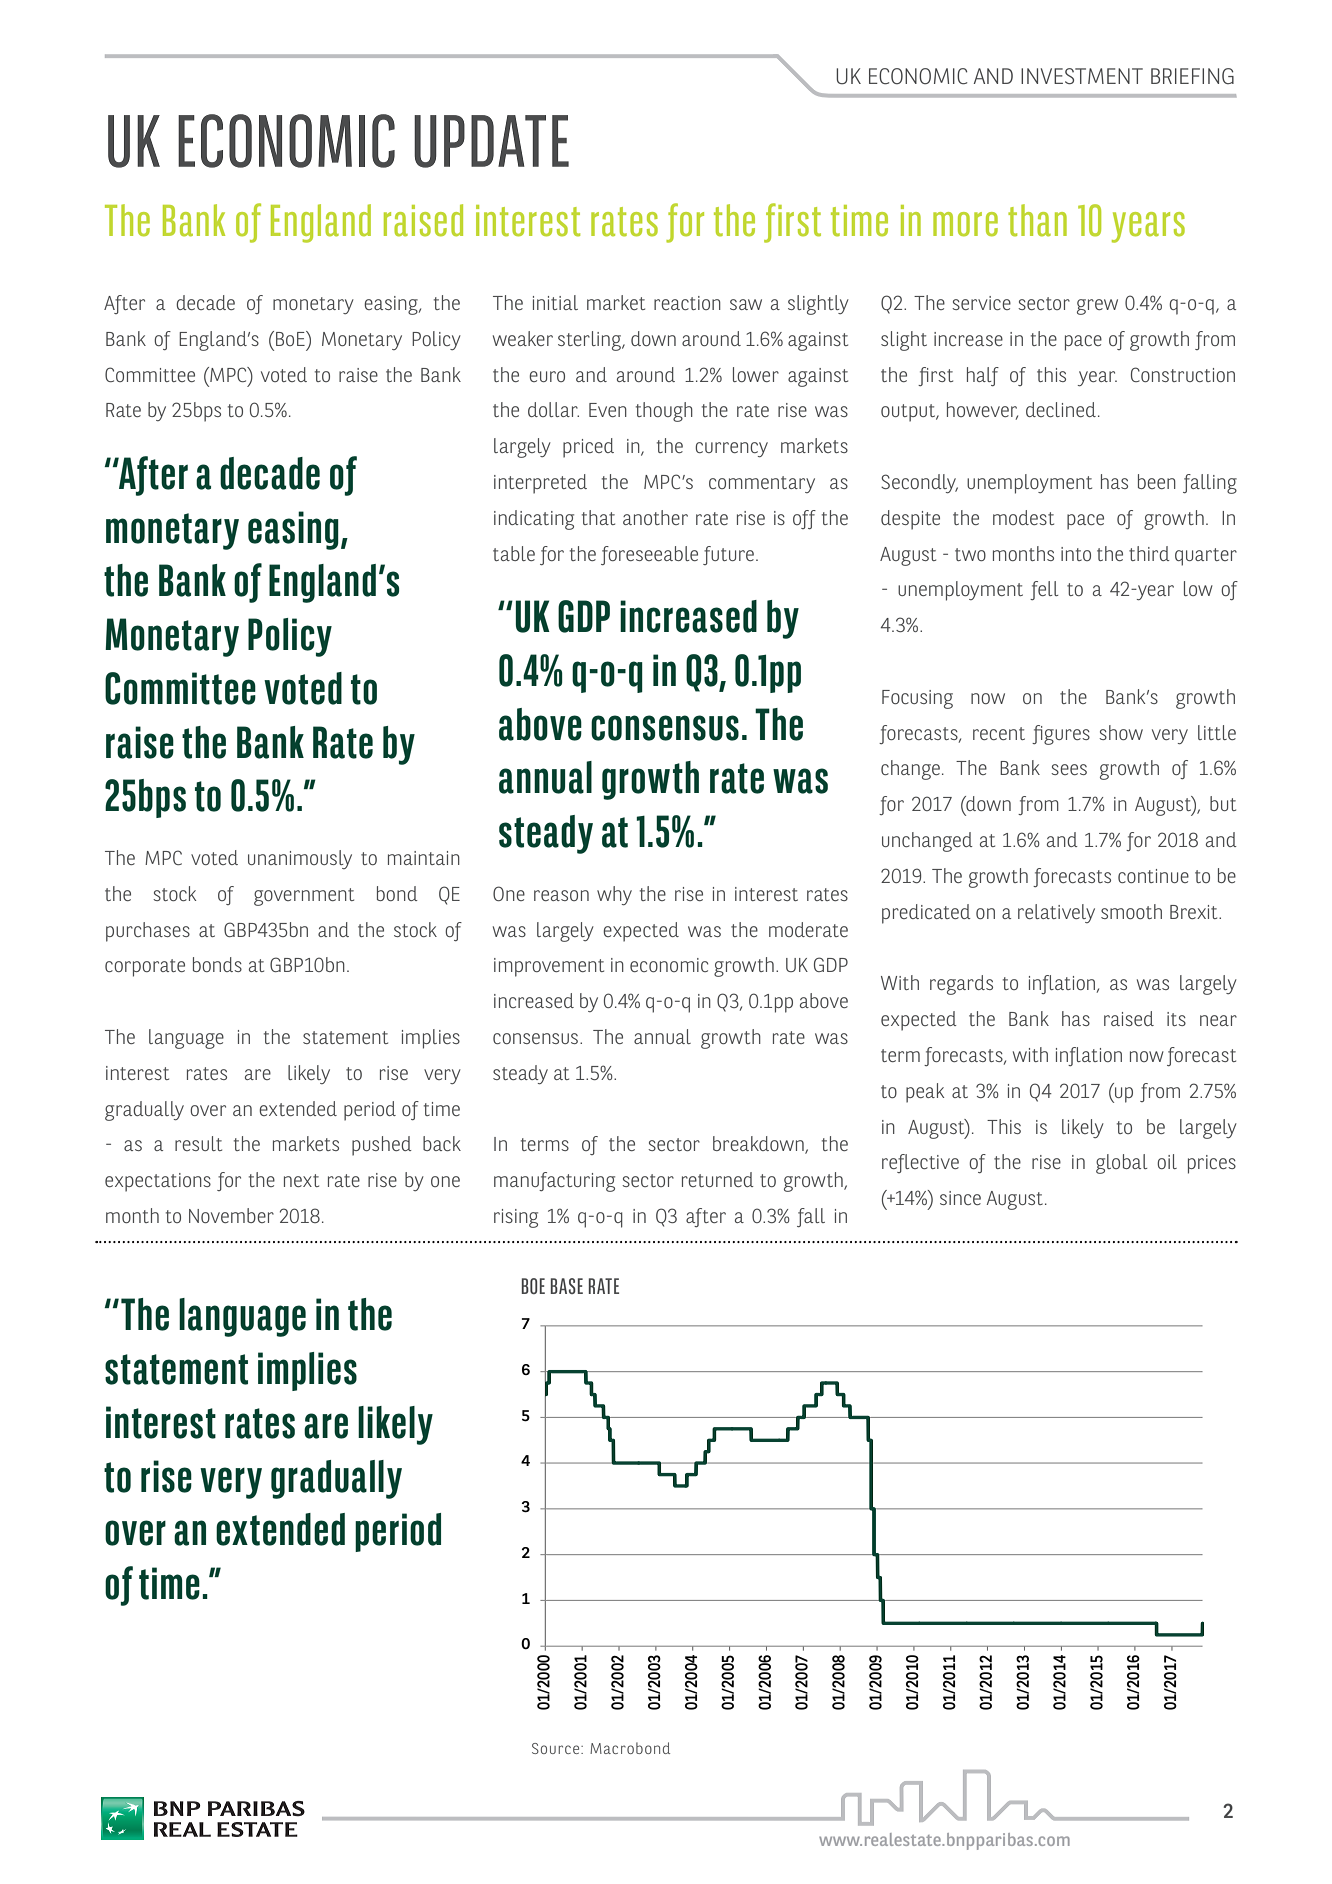 This screenshot has height=1884, width=1332. Describe the element at coordinates (198, 1143) in the screenshot. I see `result` at that location.
